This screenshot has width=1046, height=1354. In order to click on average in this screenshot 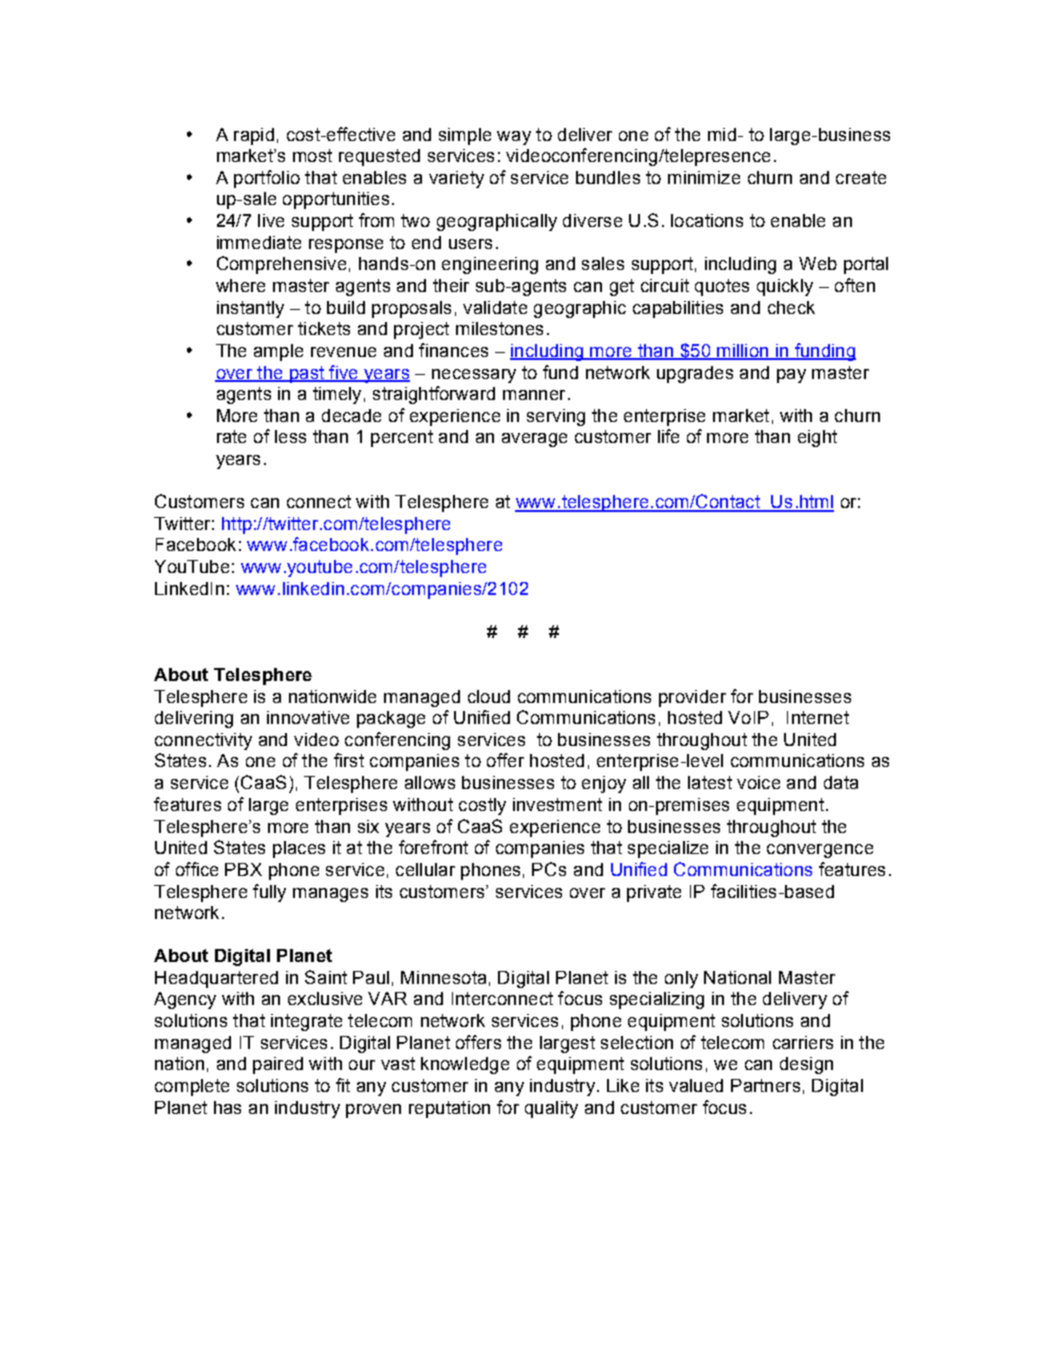, I will do `click(534, 440)`.
